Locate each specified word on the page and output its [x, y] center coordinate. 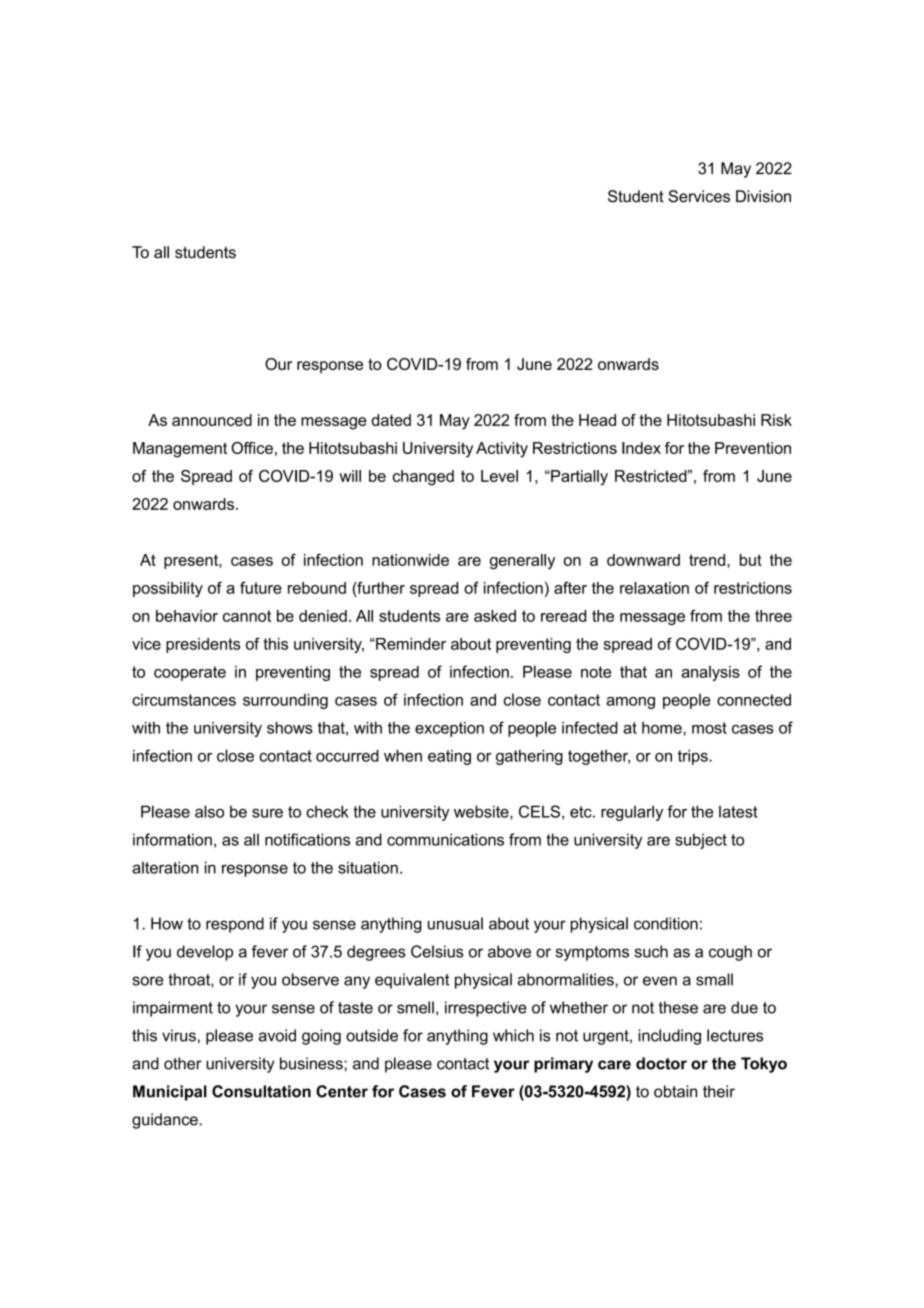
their [719, 1091]
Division [763, 196]
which [513, 1035]
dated [391, 420]
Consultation [261, 1091]
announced [212, 420]
